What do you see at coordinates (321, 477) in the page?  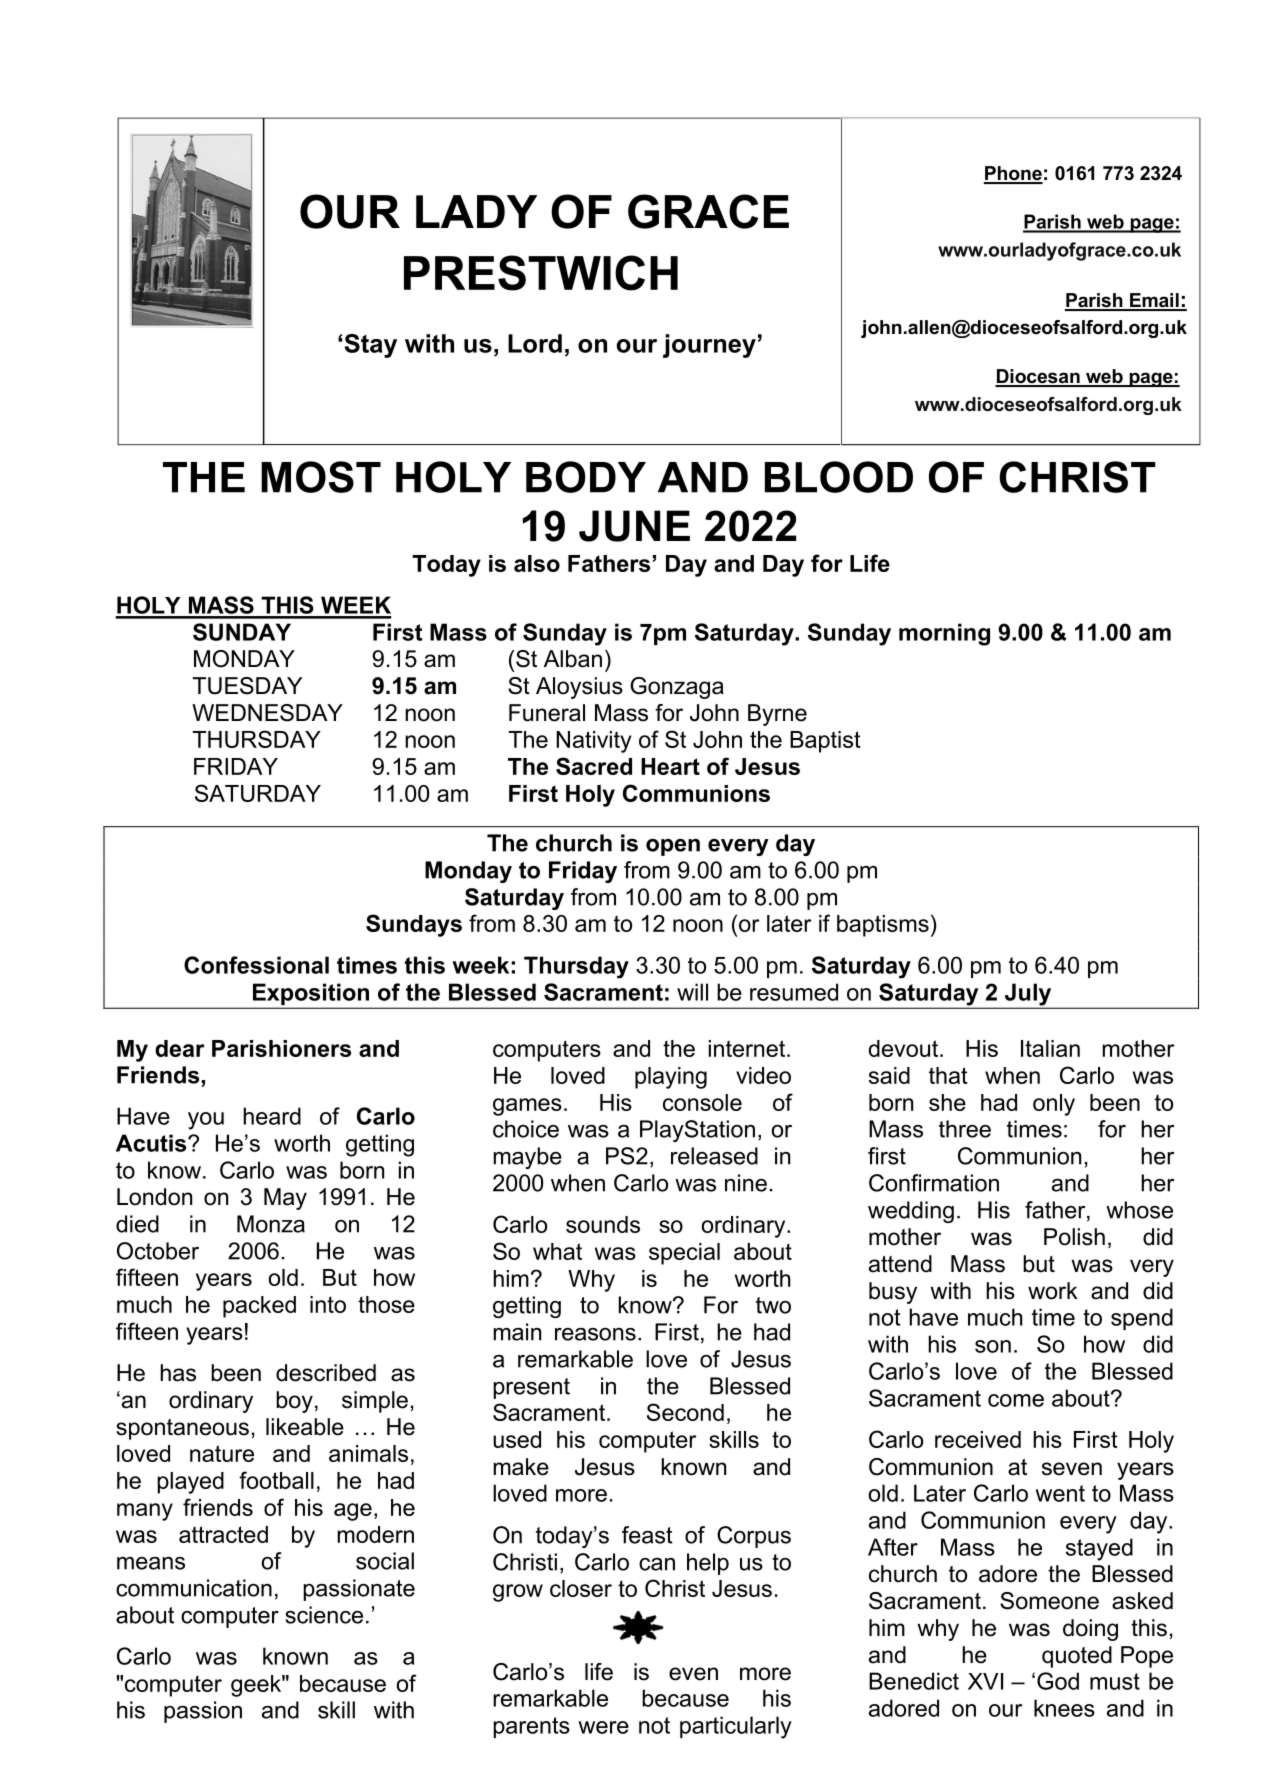 I see `MOST` at bounding box center [321, 477].
